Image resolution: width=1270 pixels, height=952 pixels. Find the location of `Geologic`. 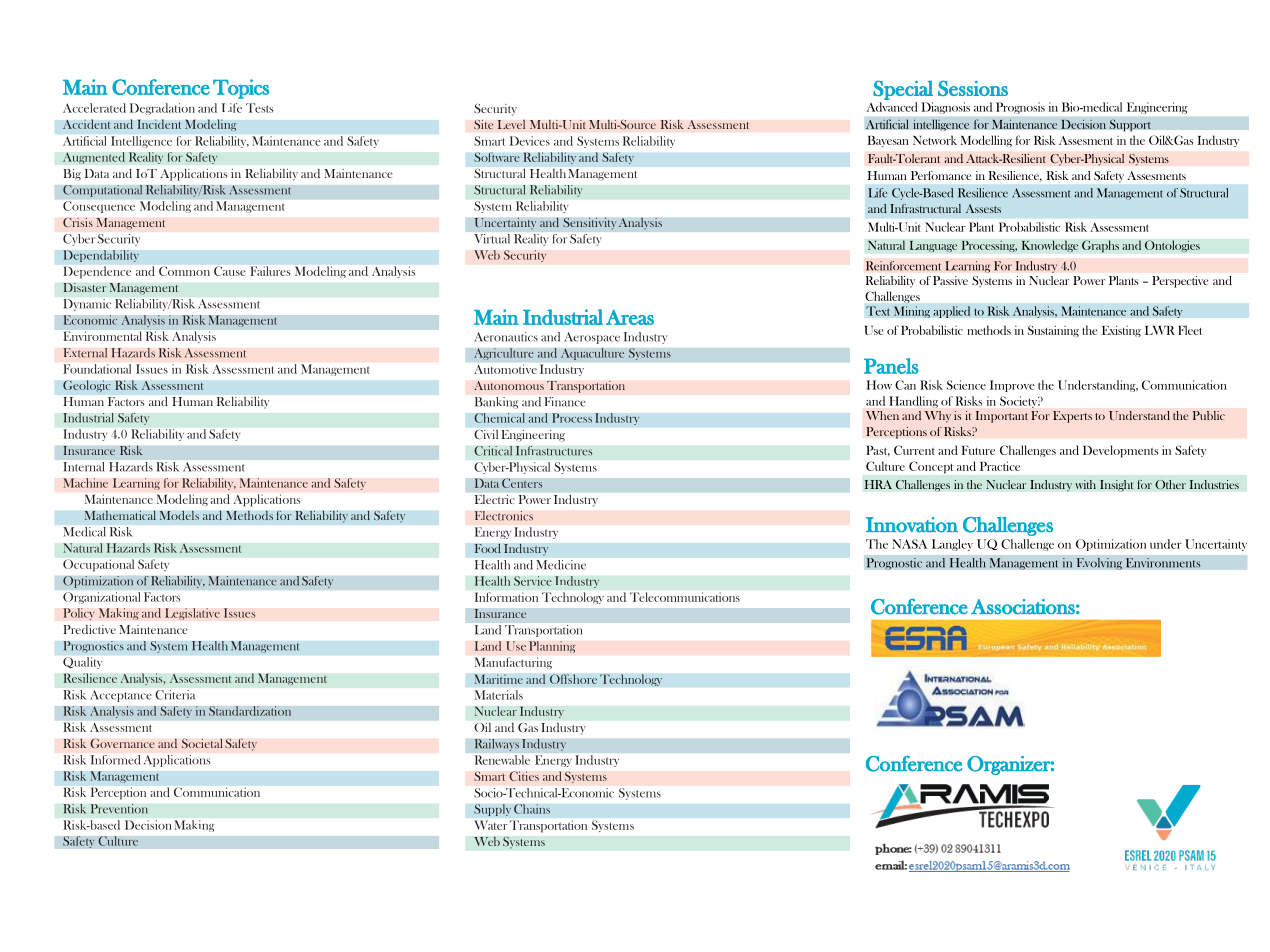

Geologic is located at coordinates (87, 386).
